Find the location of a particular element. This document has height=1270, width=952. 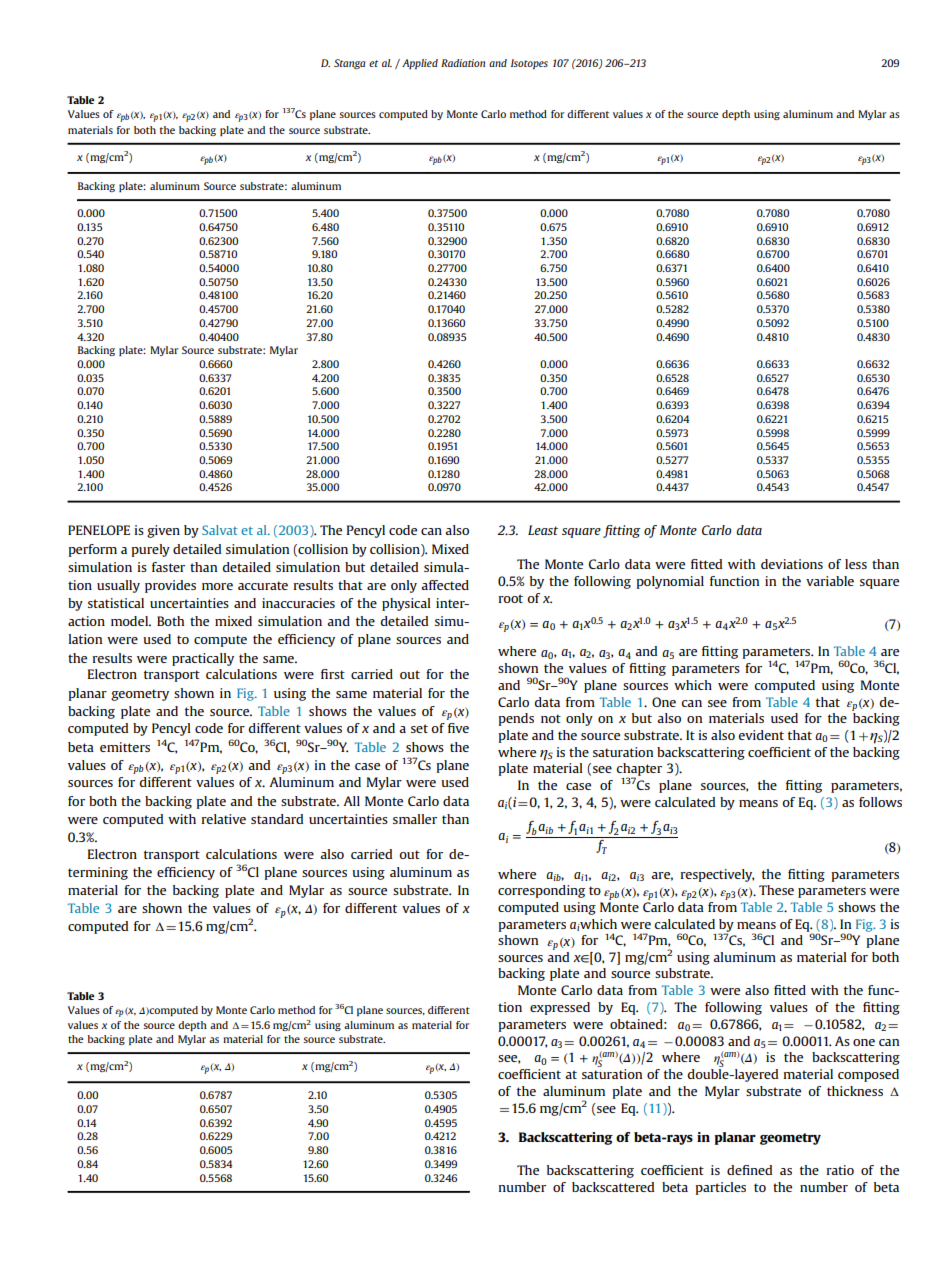

relative is located at coordinates (224, 819).
